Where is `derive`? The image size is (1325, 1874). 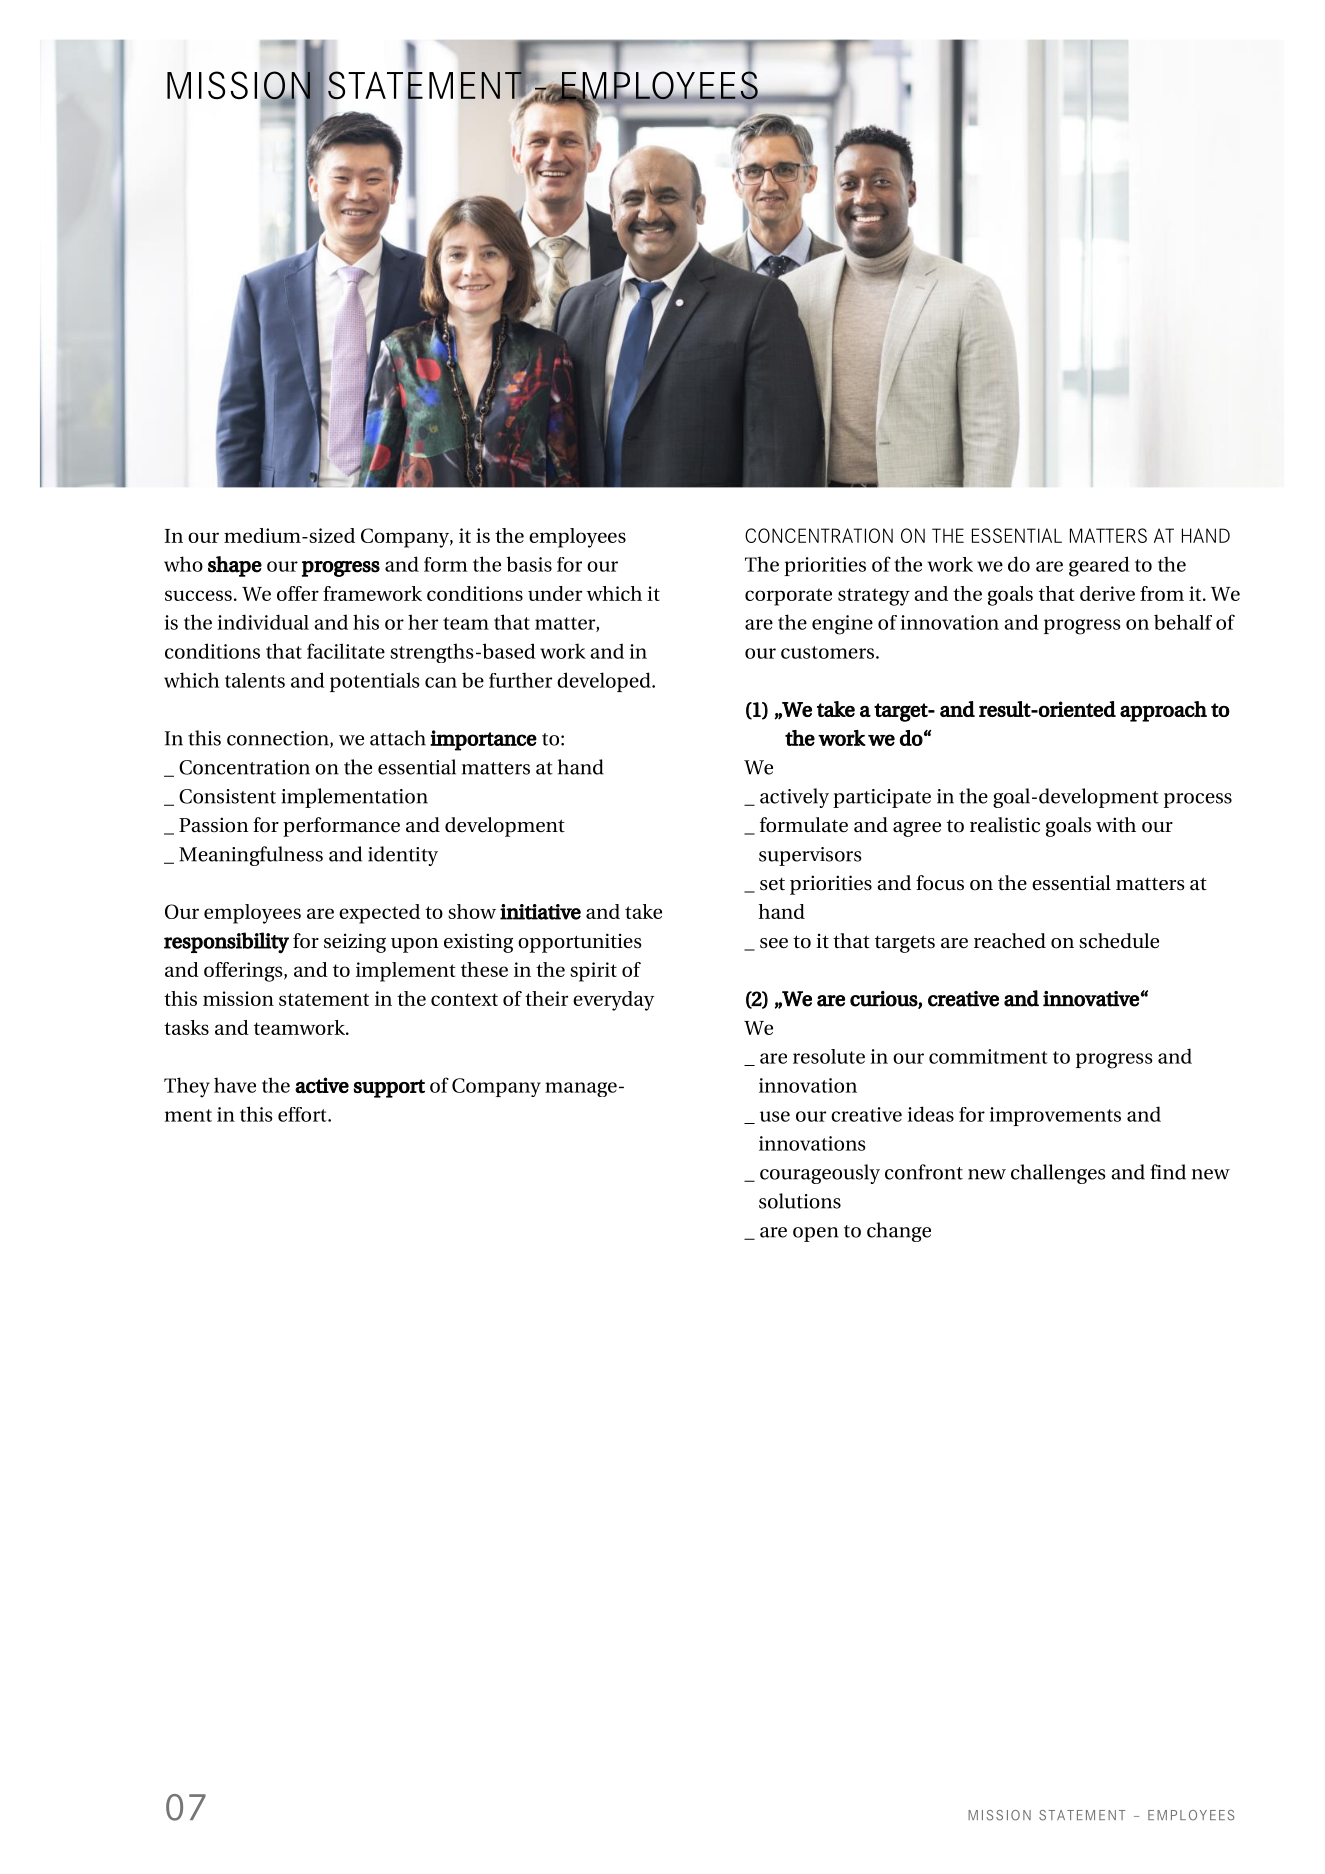
derive is located at coordinates (1107, 593).
